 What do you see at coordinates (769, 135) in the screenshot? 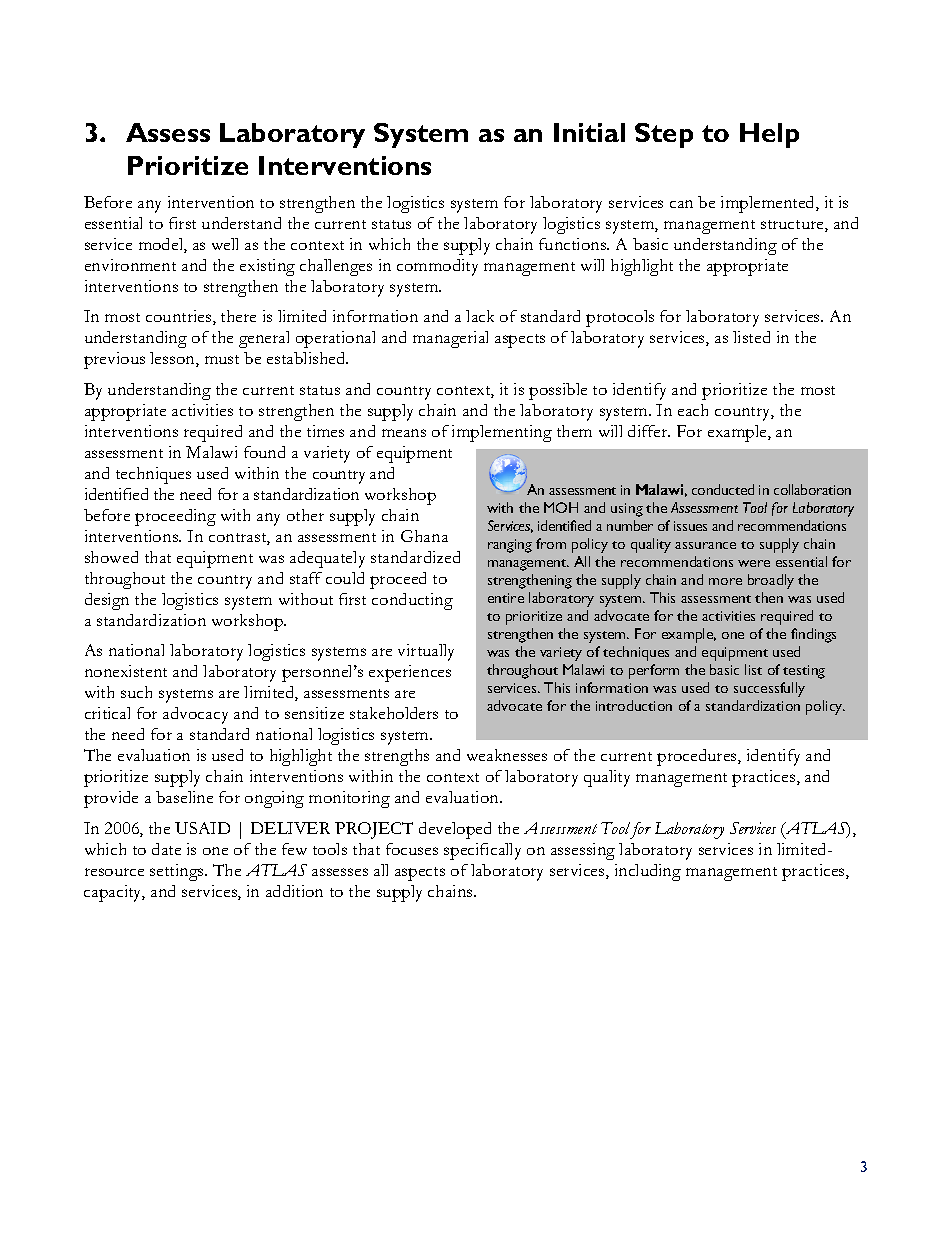
I see `Help` at bounding box center [769, 135].
